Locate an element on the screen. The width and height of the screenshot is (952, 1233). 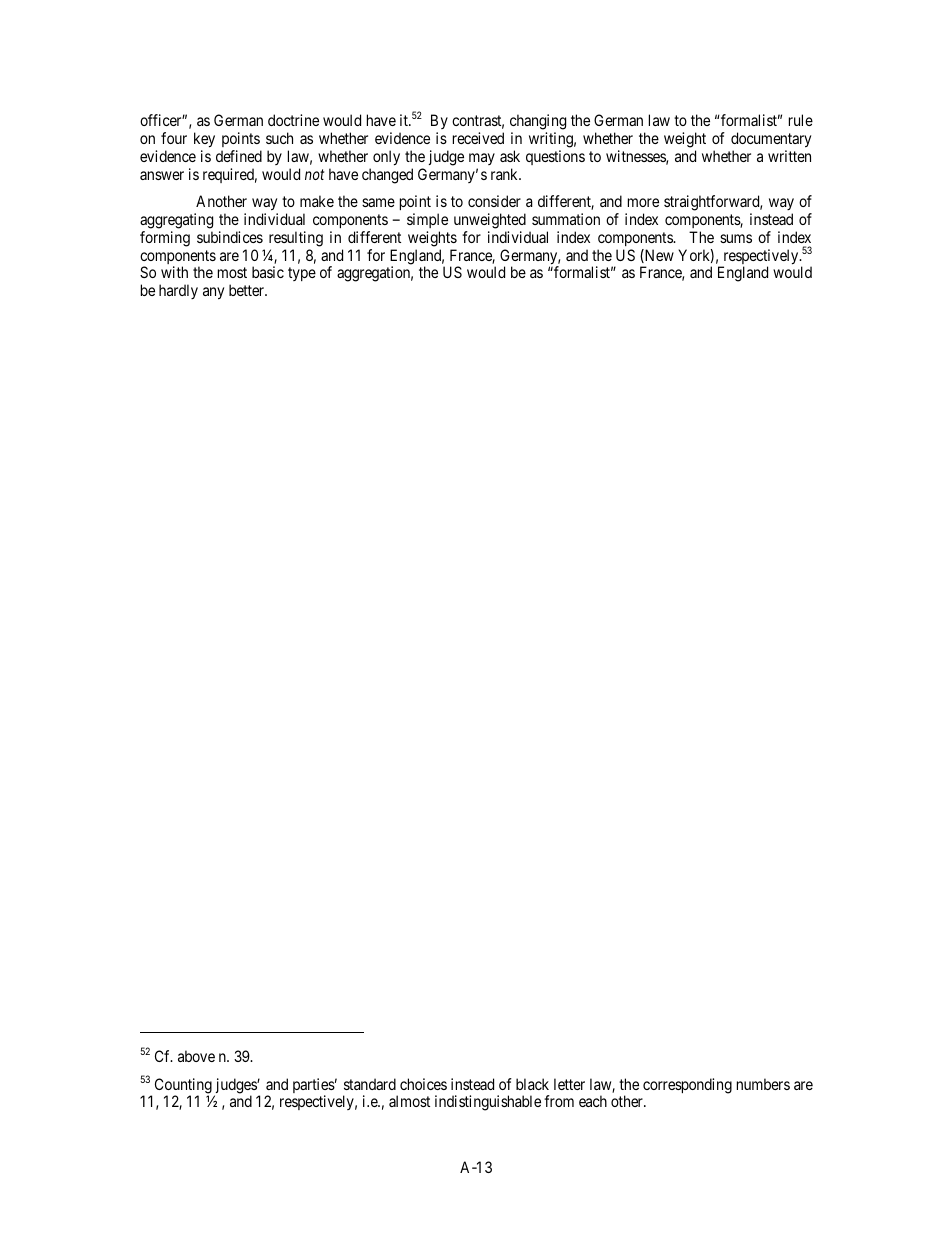
may is located at coordinates (482, 159).
